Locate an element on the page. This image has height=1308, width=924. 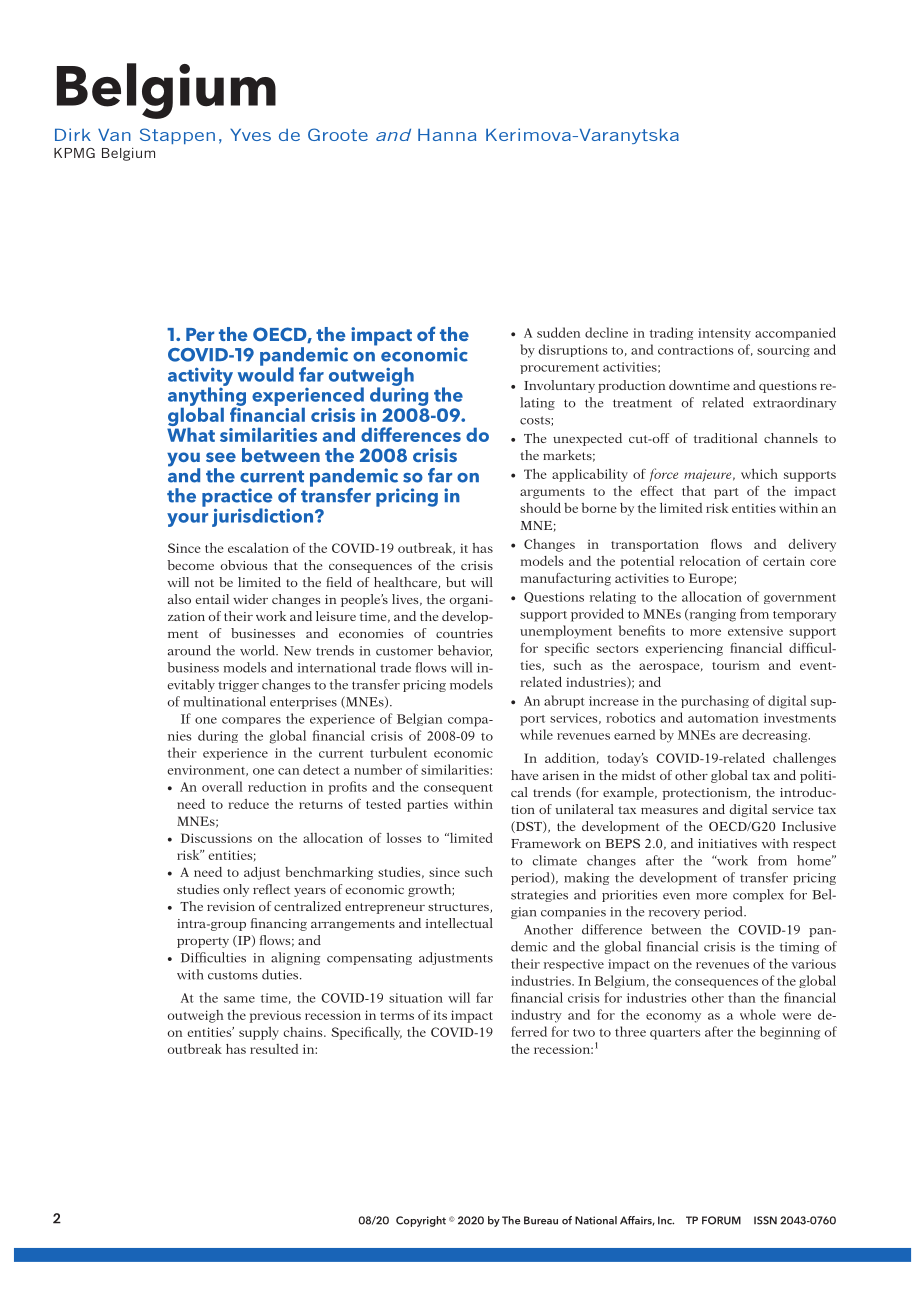
What is located at coordinates (191, 433).
